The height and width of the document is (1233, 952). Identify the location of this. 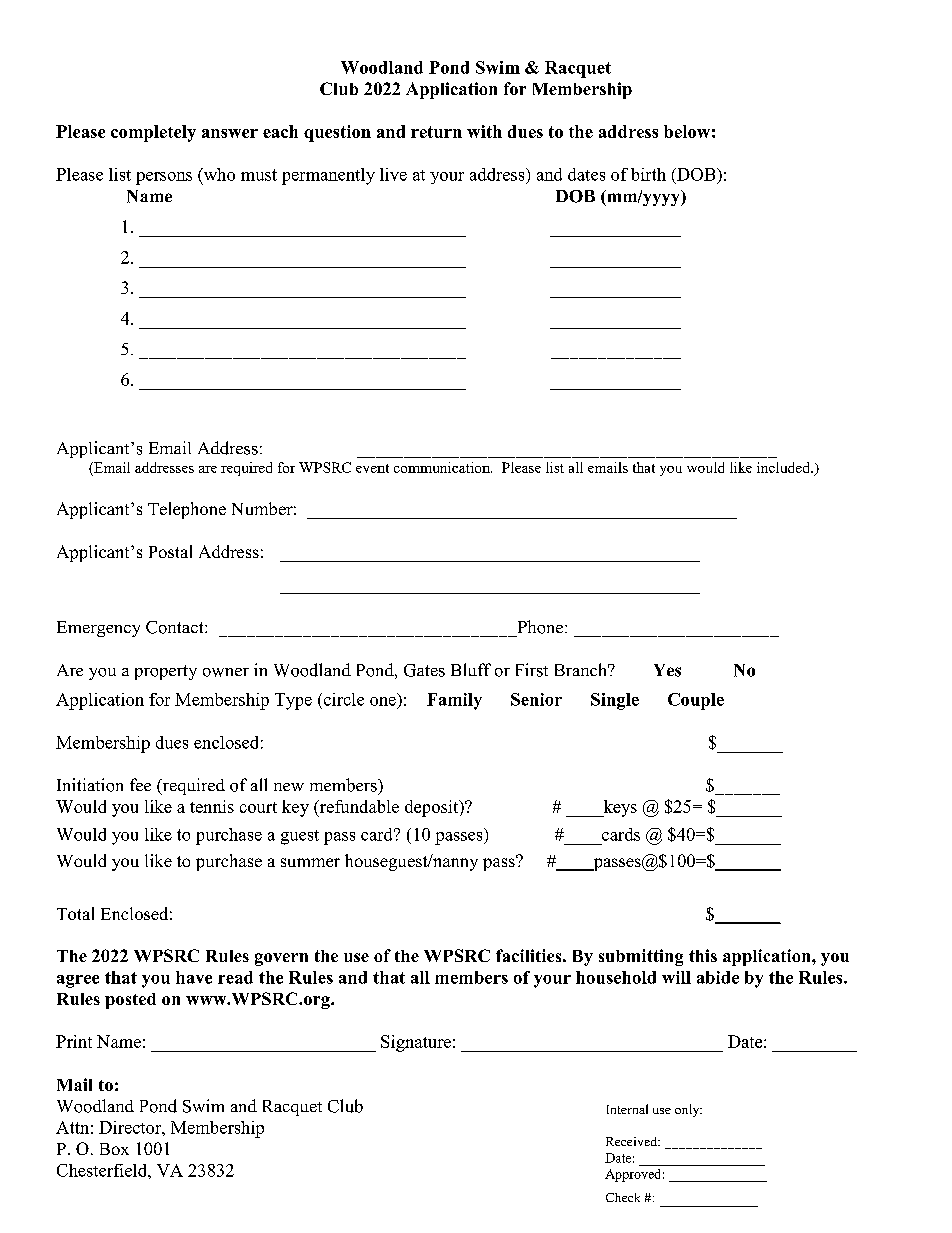
(703, 955).
